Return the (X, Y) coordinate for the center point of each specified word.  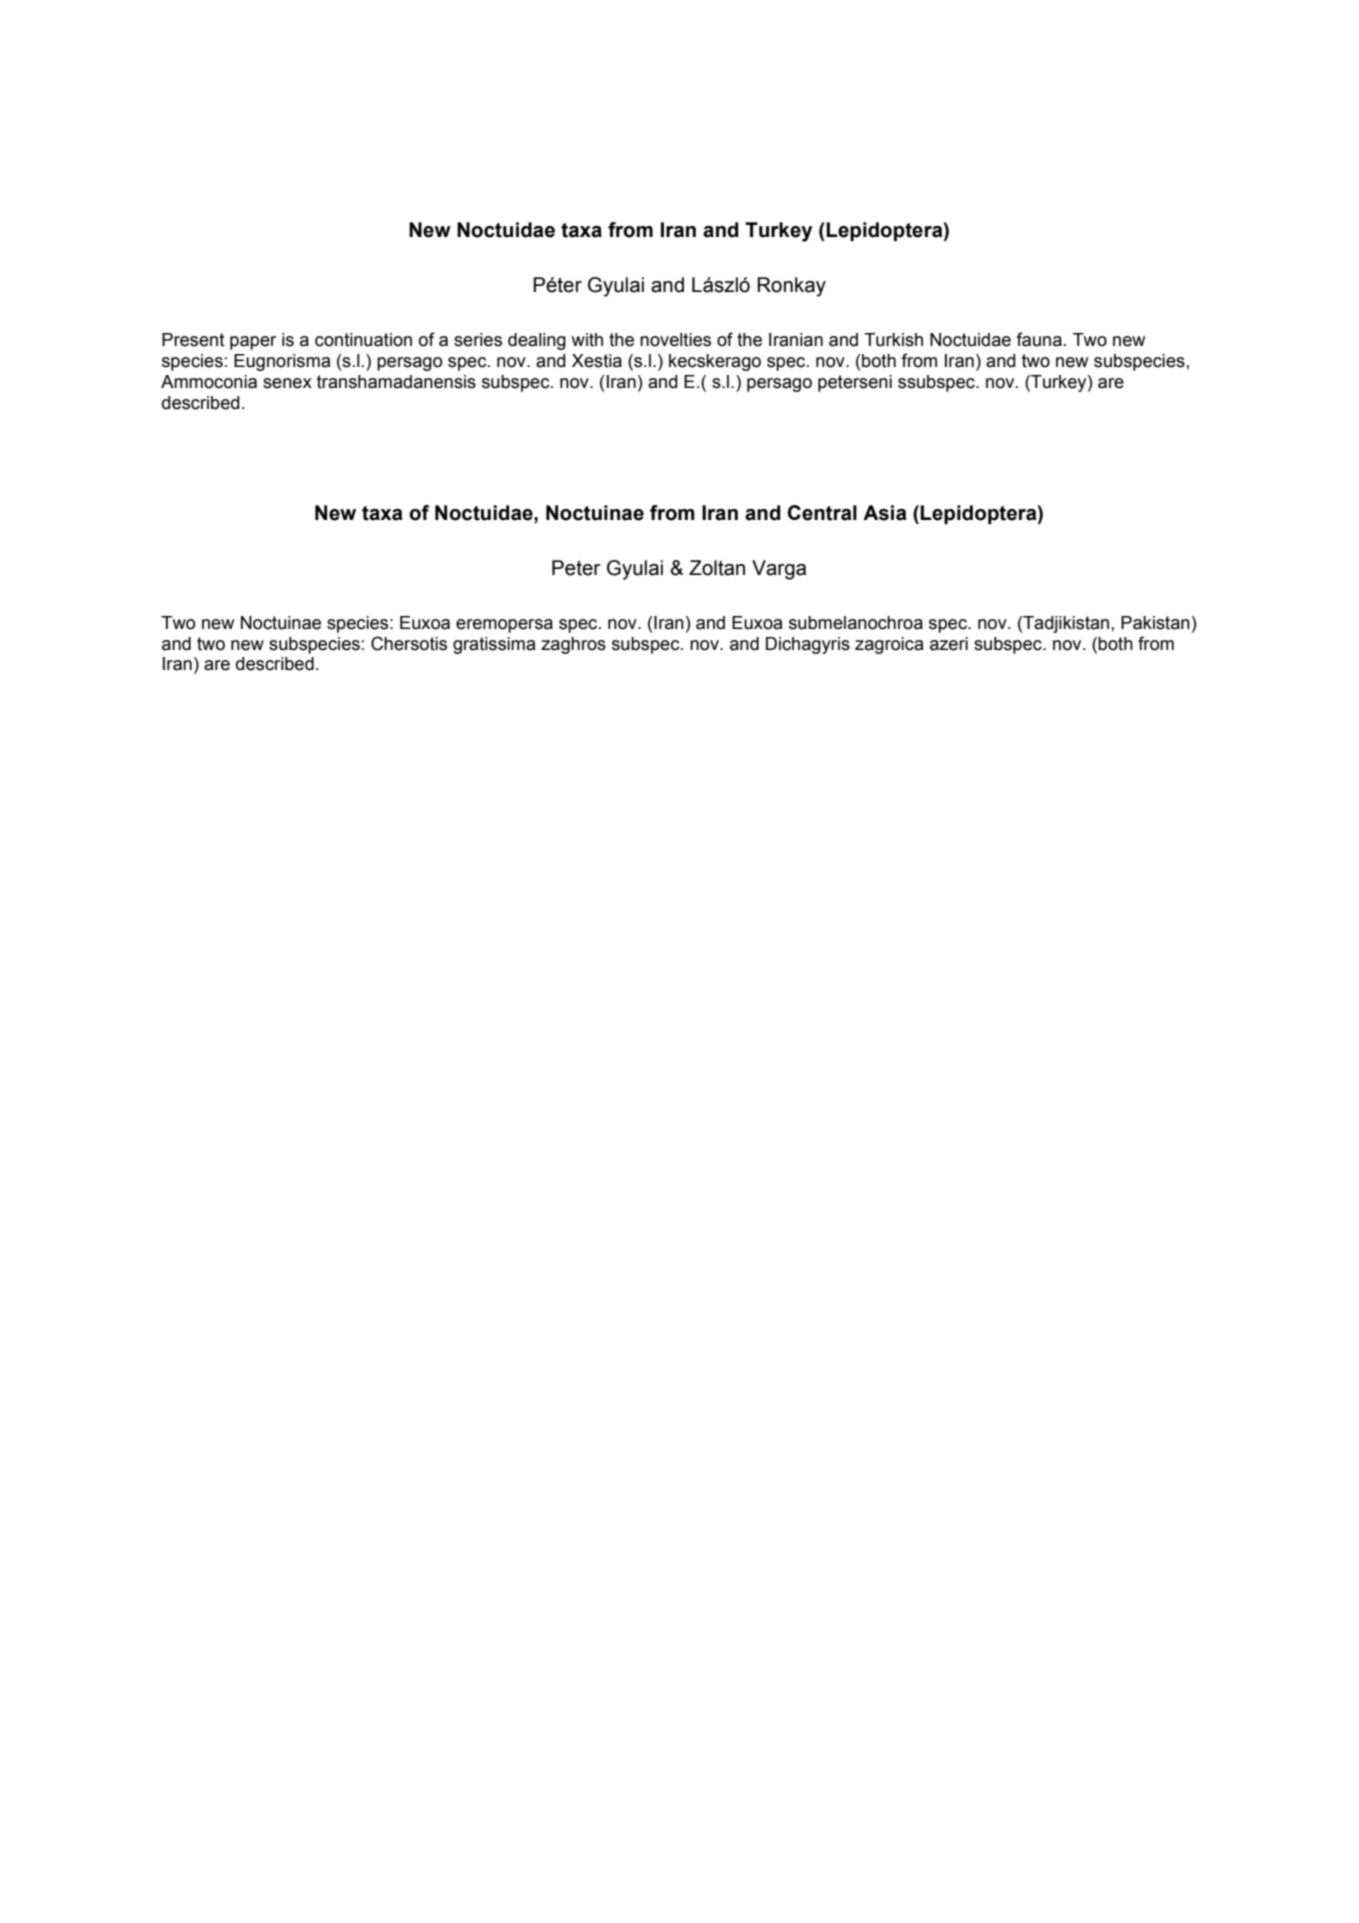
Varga (779, 570)
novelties (675, 340)
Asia (885, 513)
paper (253, 343)
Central (822, 513)
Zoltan (717, 568)
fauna (1039, 339)
